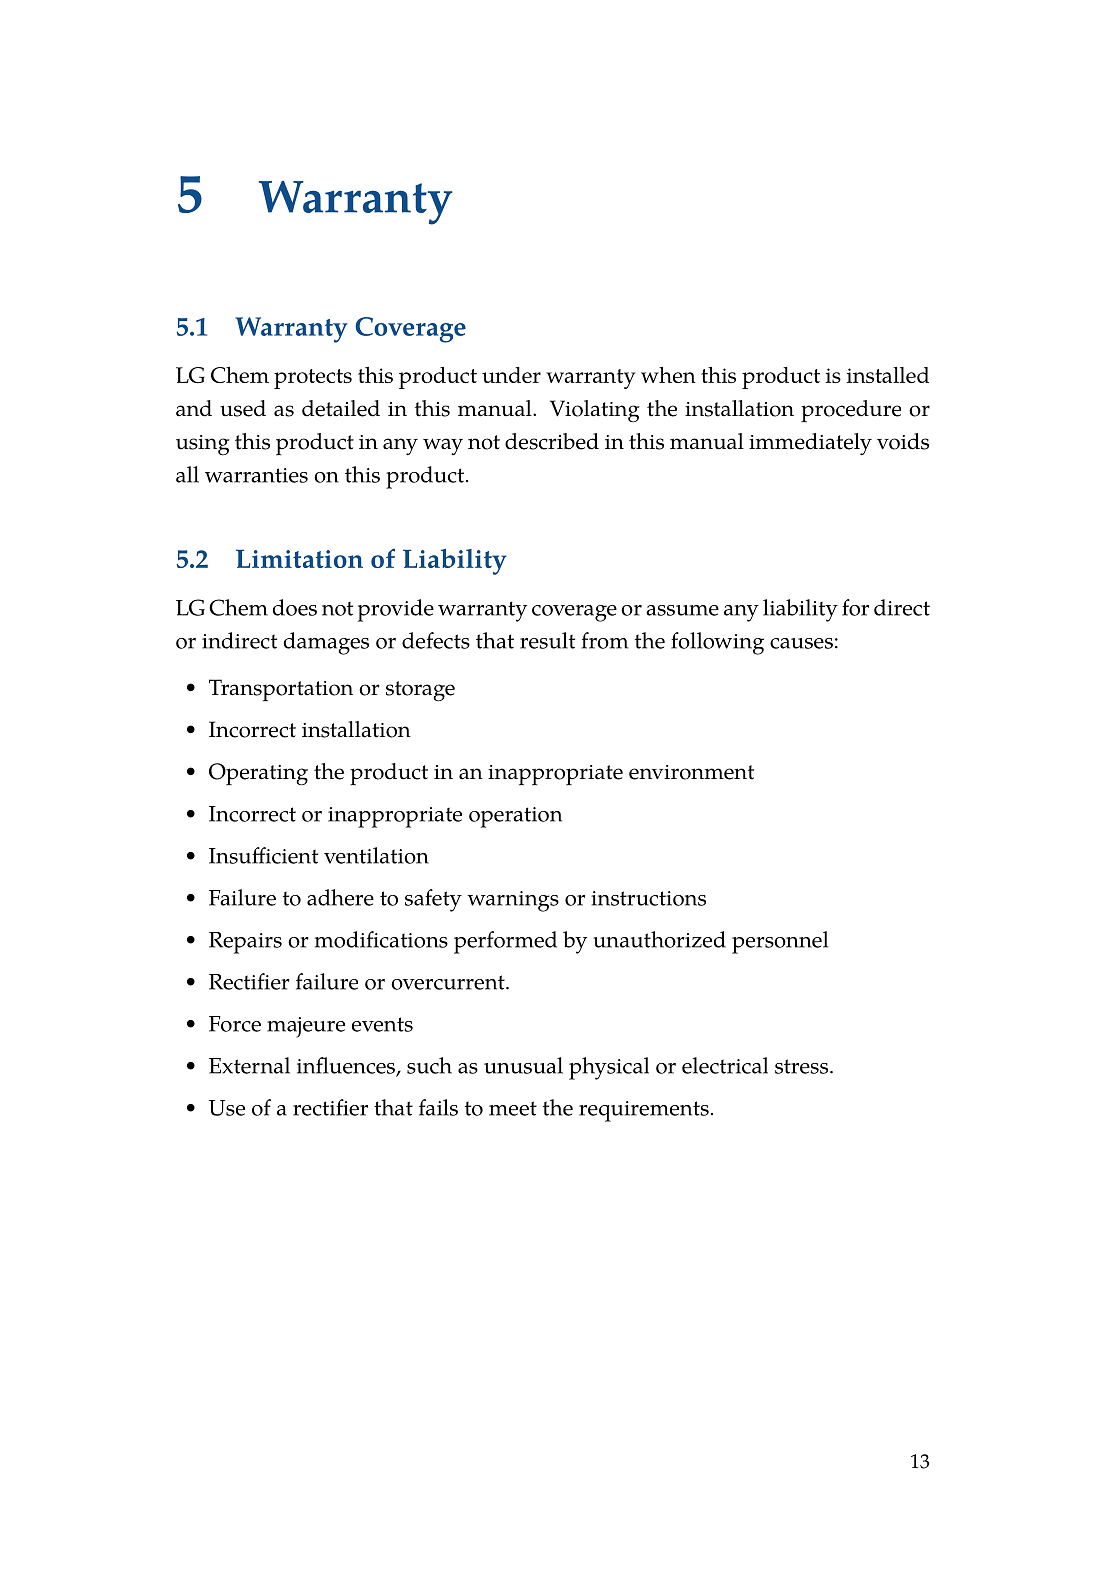 The width and height of the document is (1108, 1573). I want to click on operation, so click(515, 817).
